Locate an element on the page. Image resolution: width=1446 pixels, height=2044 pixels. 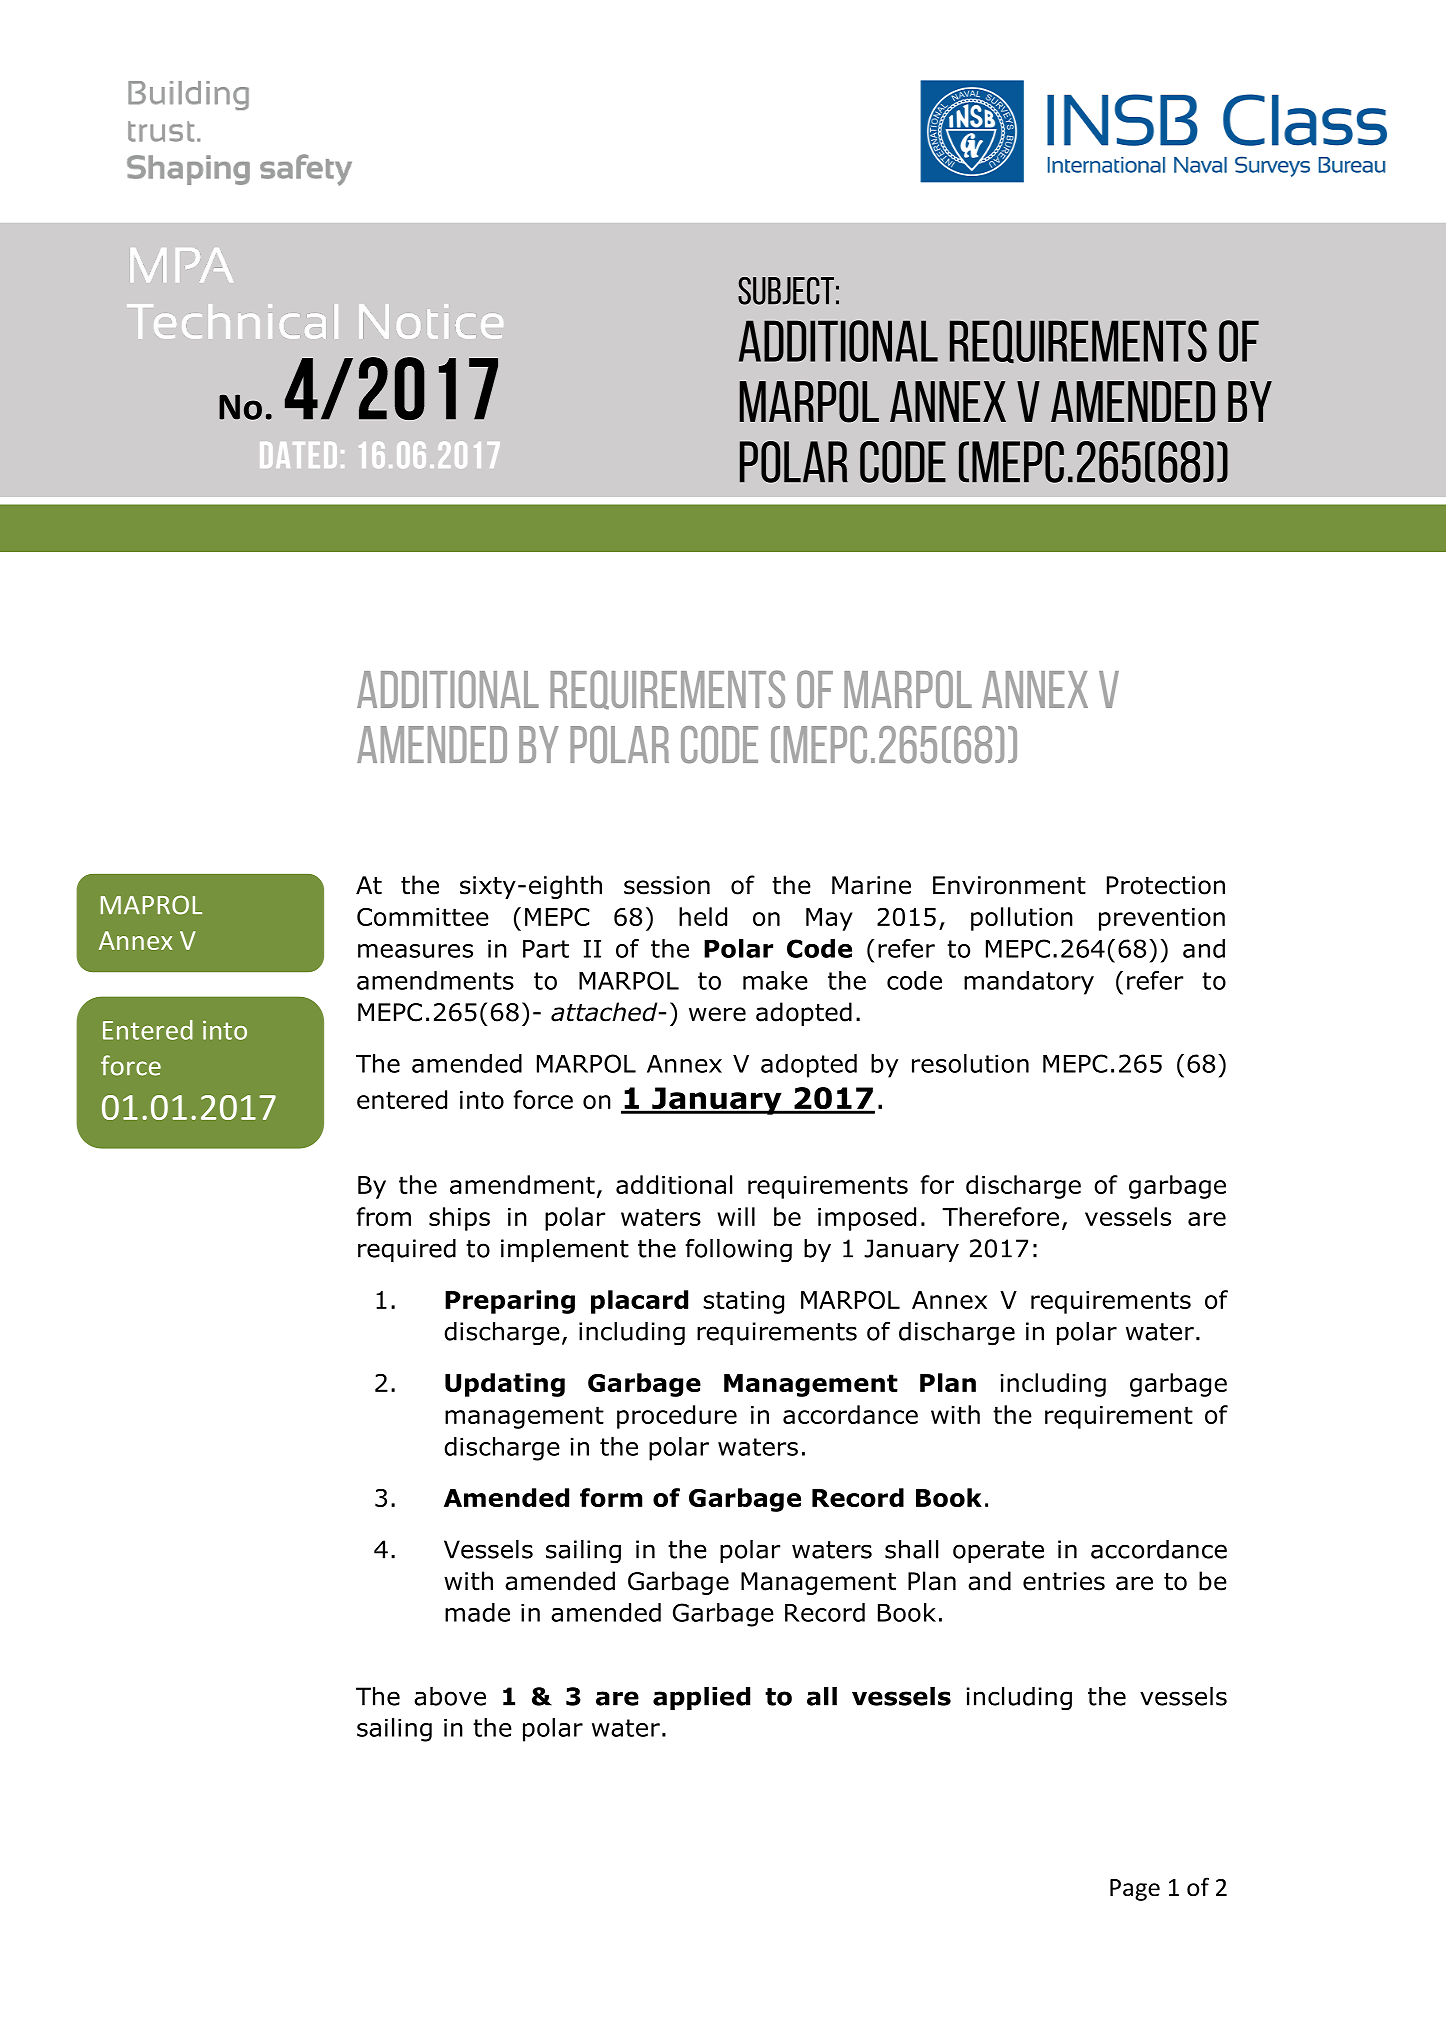
above is located at coordinates (450, 1696).
